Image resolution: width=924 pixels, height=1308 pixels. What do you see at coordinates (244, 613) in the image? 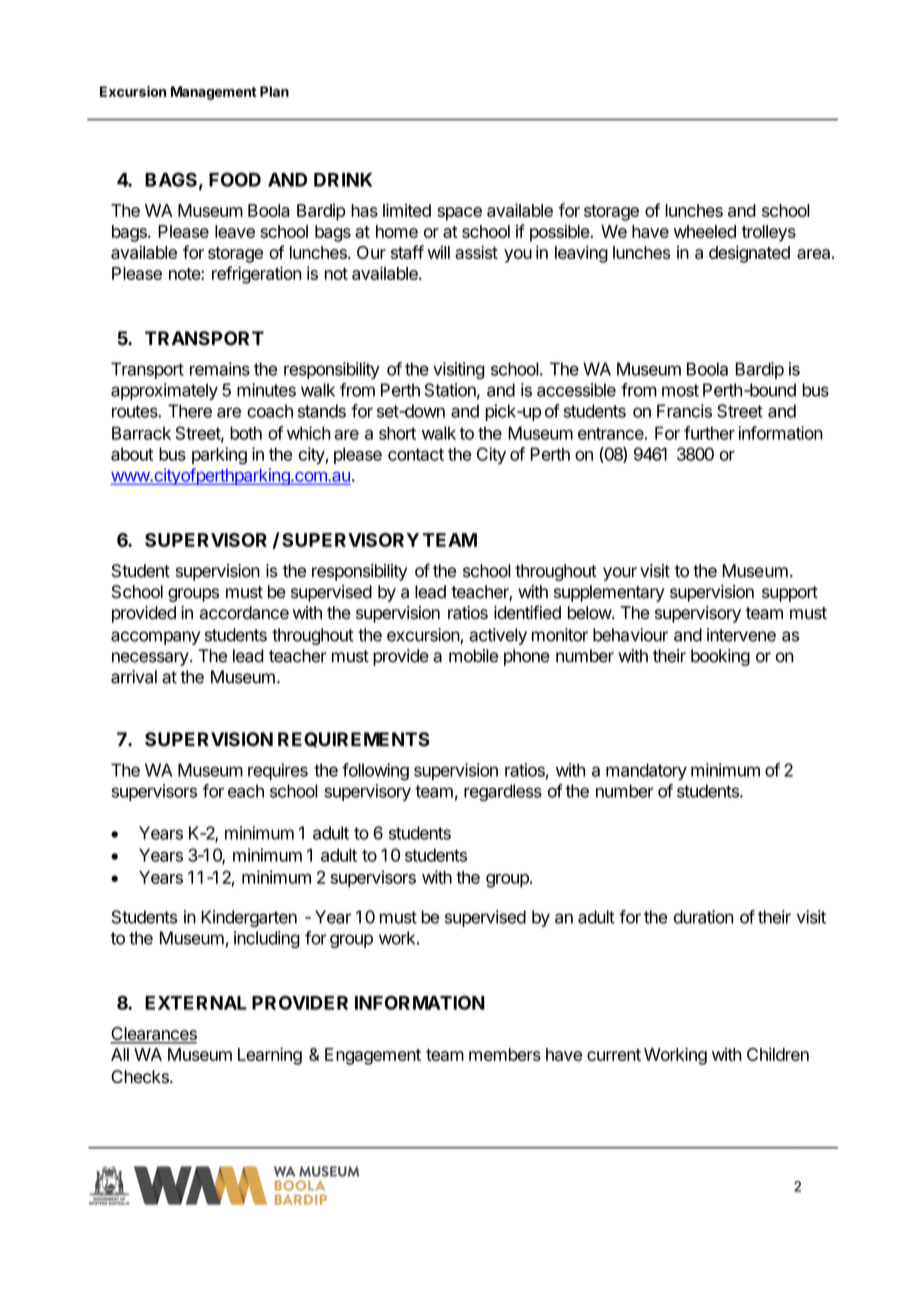
I see `accordance` at bounding box center [244, 613].
